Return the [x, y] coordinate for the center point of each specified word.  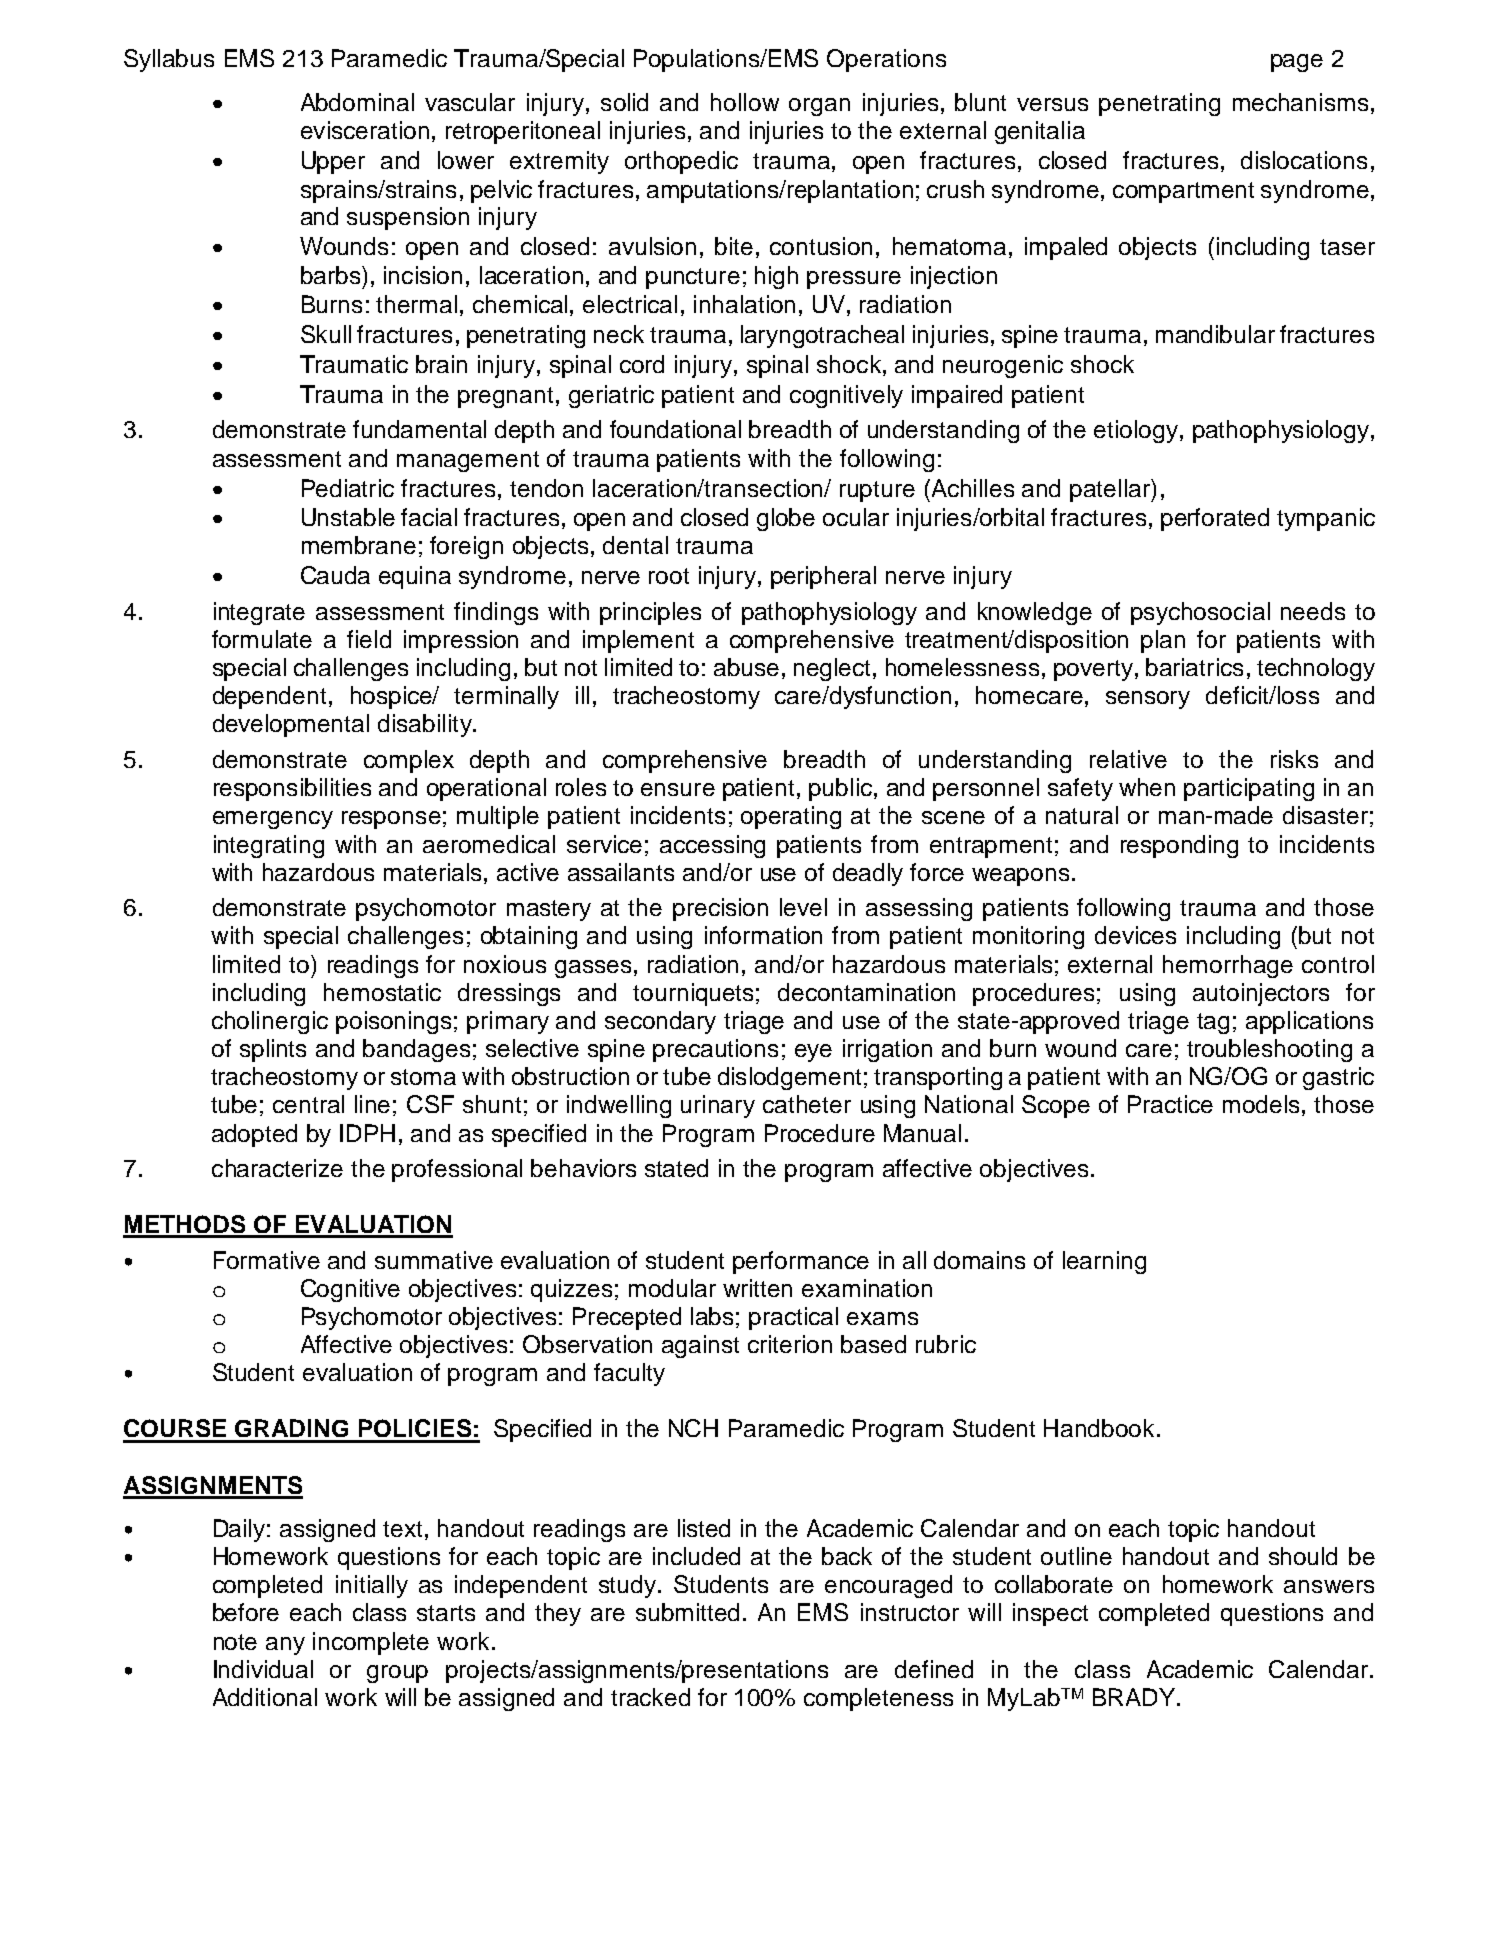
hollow [745, 102]
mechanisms [1300, 102]
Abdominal [357, 102]
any [285, 1646]
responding [1179, 846]
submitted [687, 1612]
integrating [269, 846]
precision [720, 909]
